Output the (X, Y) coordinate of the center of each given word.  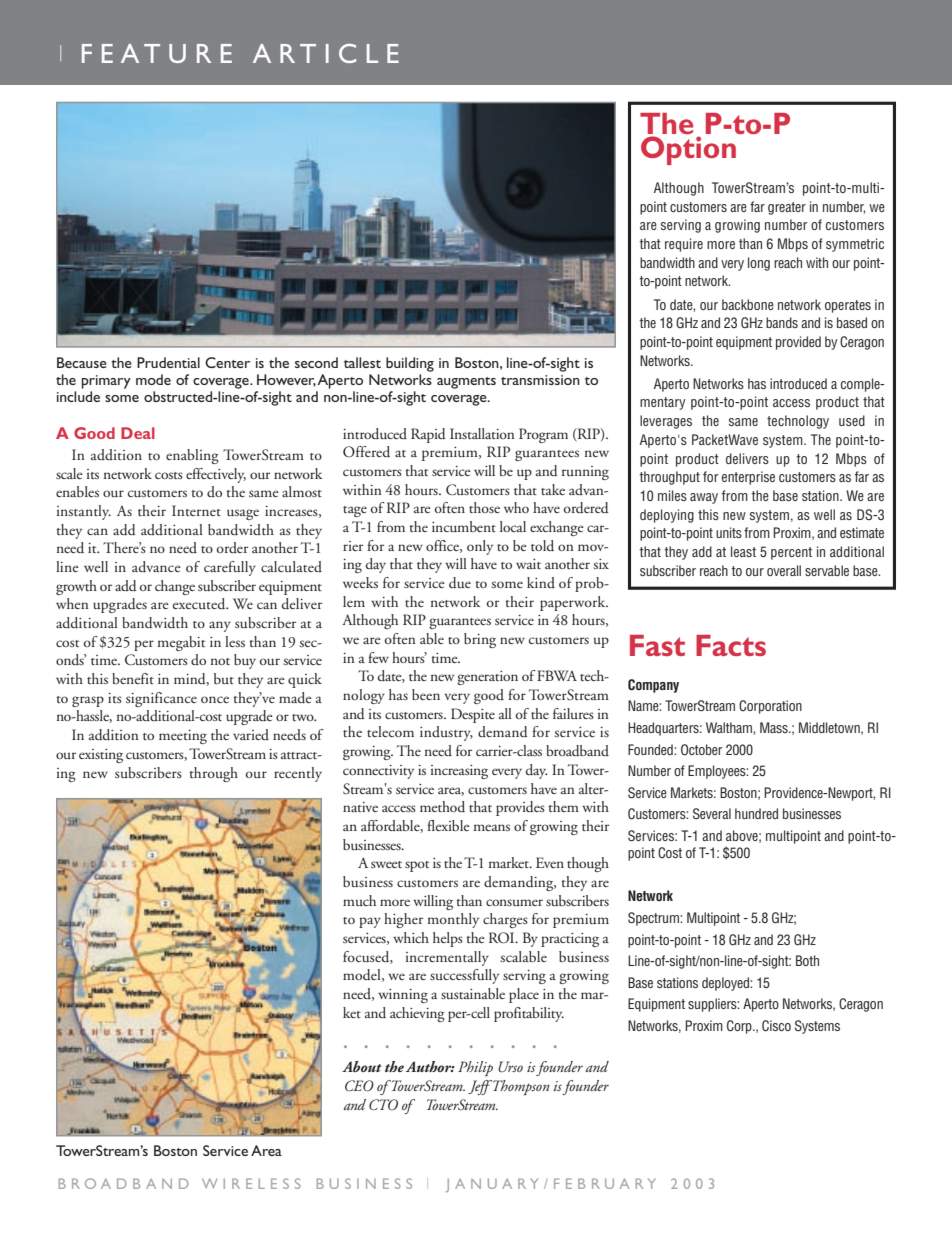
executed (200, 604)
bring (480, 640)
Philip (475, 1068)
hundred (756, 813)
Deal (138, 433)
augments (466, 383)
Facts (731, 645)
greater (787, 208)
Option (688, 150)
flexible (448, 825)
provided (798, 343)
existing (101, 756)
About (362, 1066)
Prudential (168, 362)
